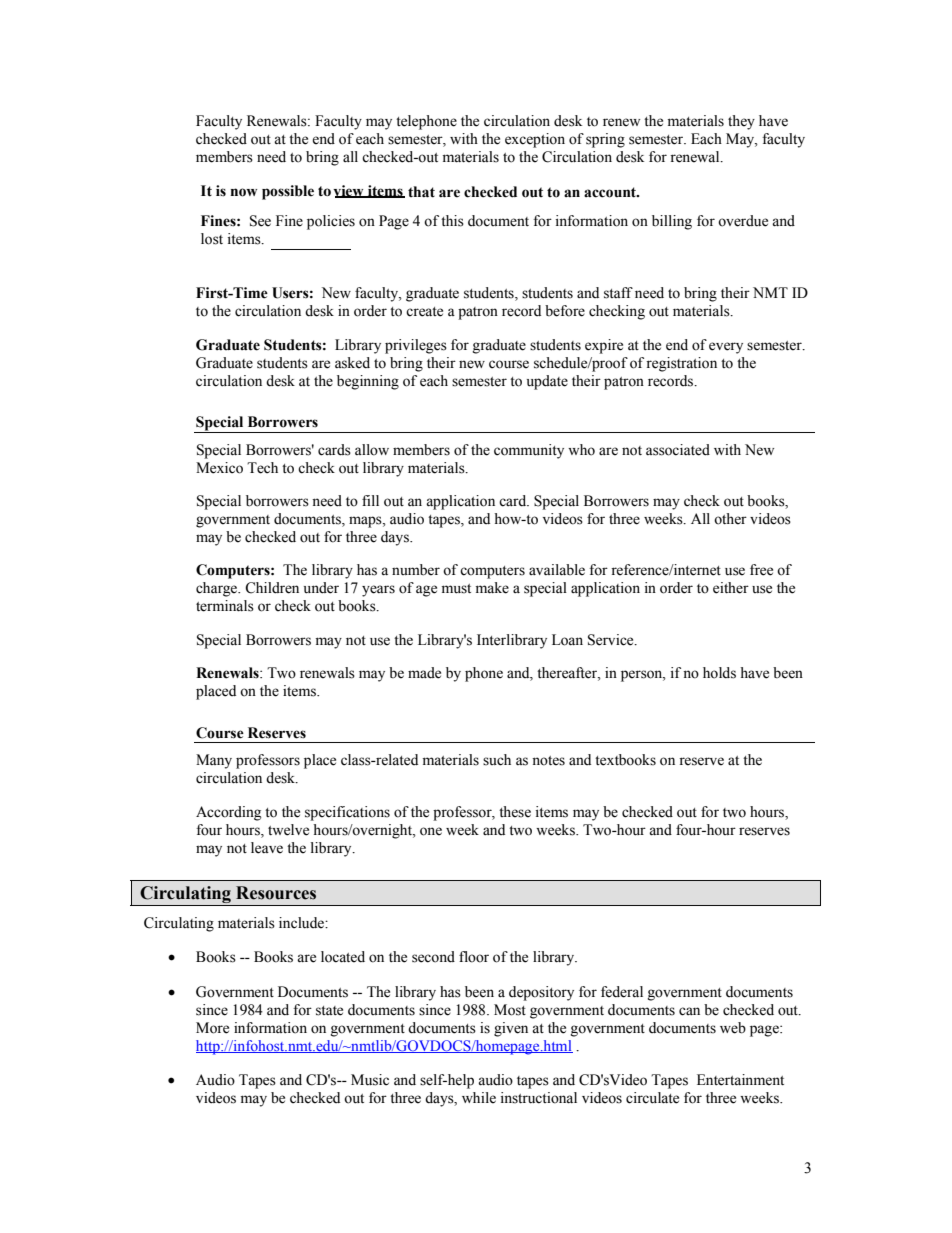 The image size is (952, 1233). Describe the element at coordinates (212, 1028) in the page. I see `More` at that location.
